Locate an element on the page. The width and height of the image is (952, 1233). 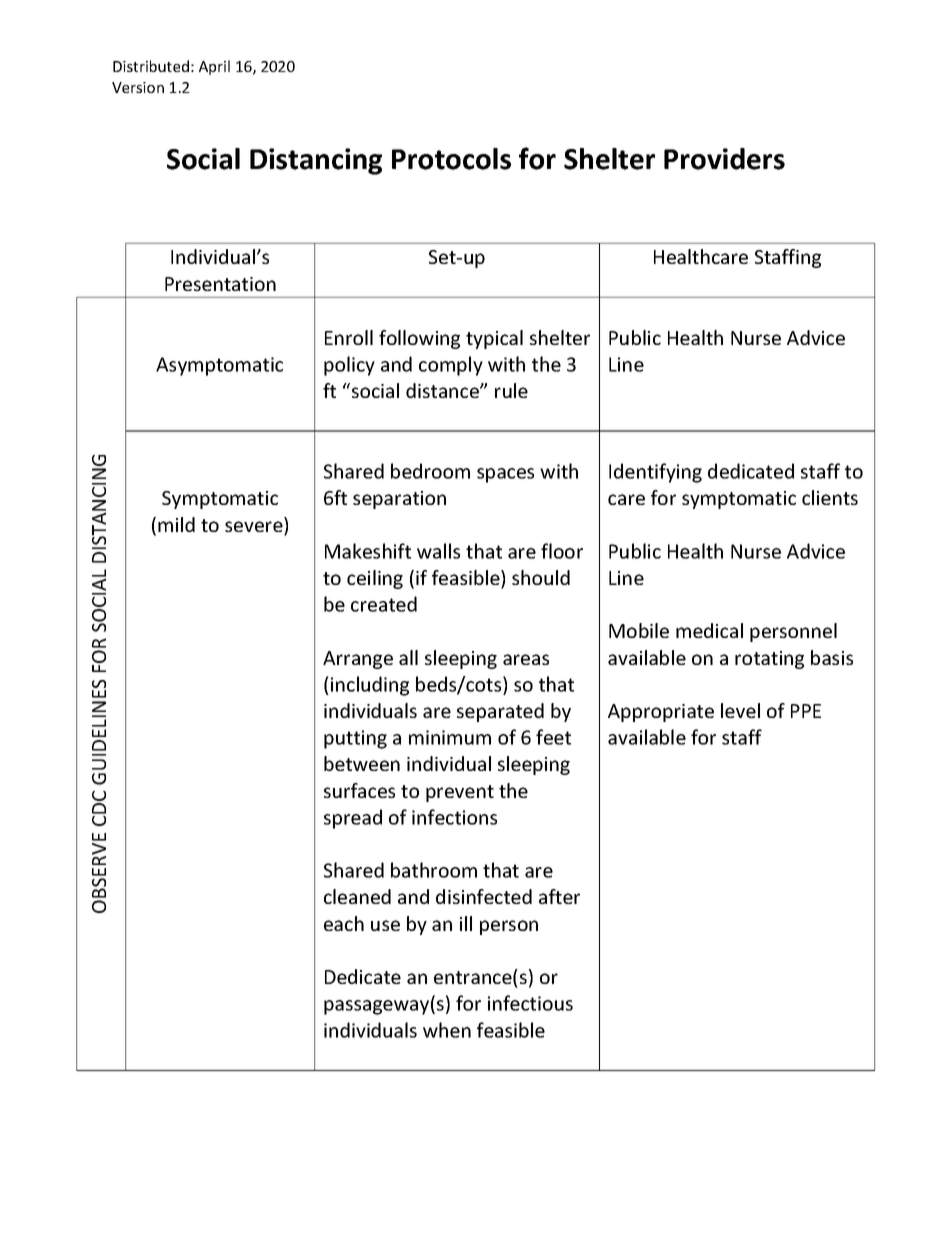
Identifying is located at coordinates (655, 473).
